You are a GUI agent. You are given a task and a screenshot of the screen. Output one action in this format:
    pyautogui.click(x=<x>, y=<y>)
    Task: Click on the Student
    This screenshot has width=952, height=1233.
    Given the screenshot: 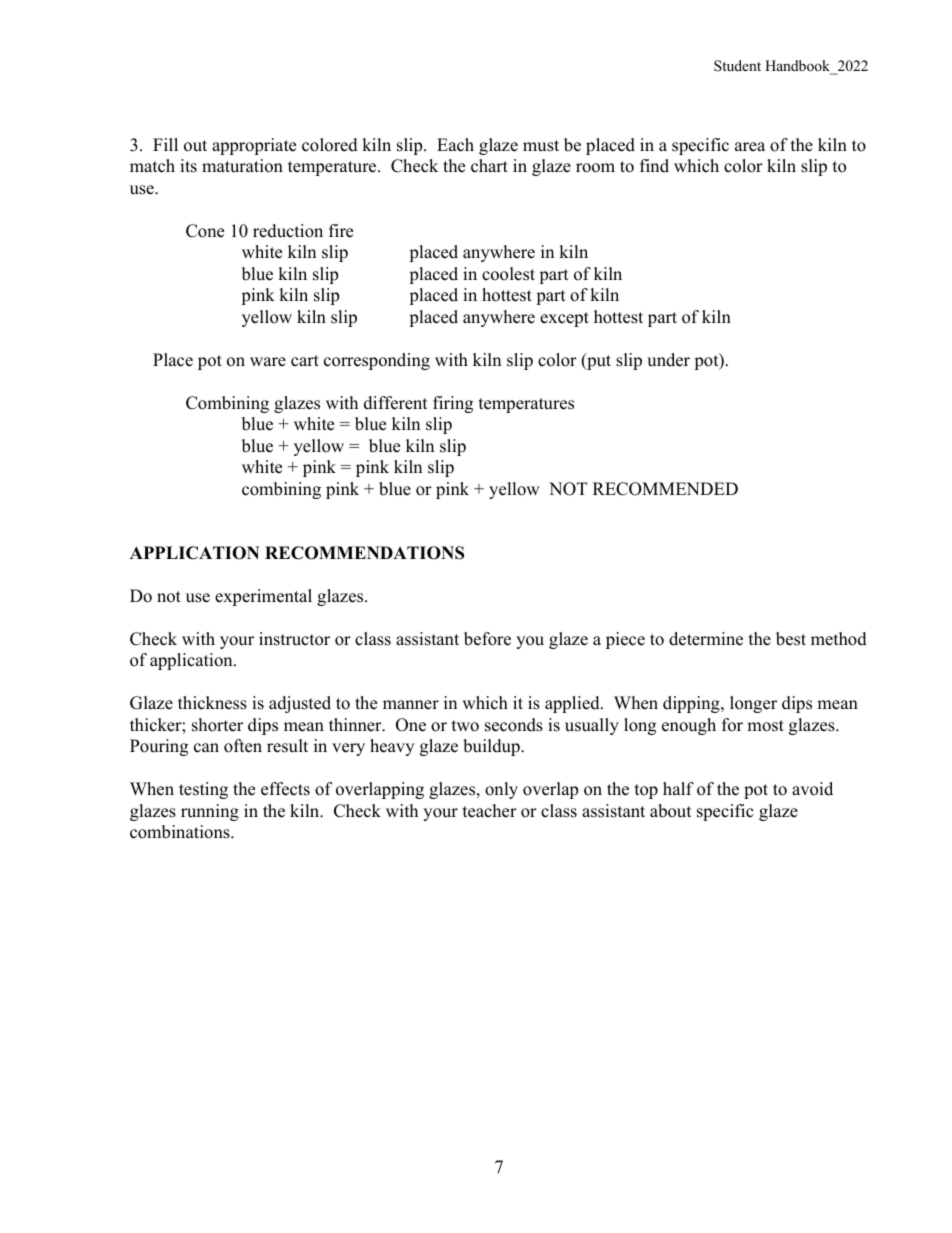 What is the action you would take?
    pyautogui.click(x=737, y=65)
